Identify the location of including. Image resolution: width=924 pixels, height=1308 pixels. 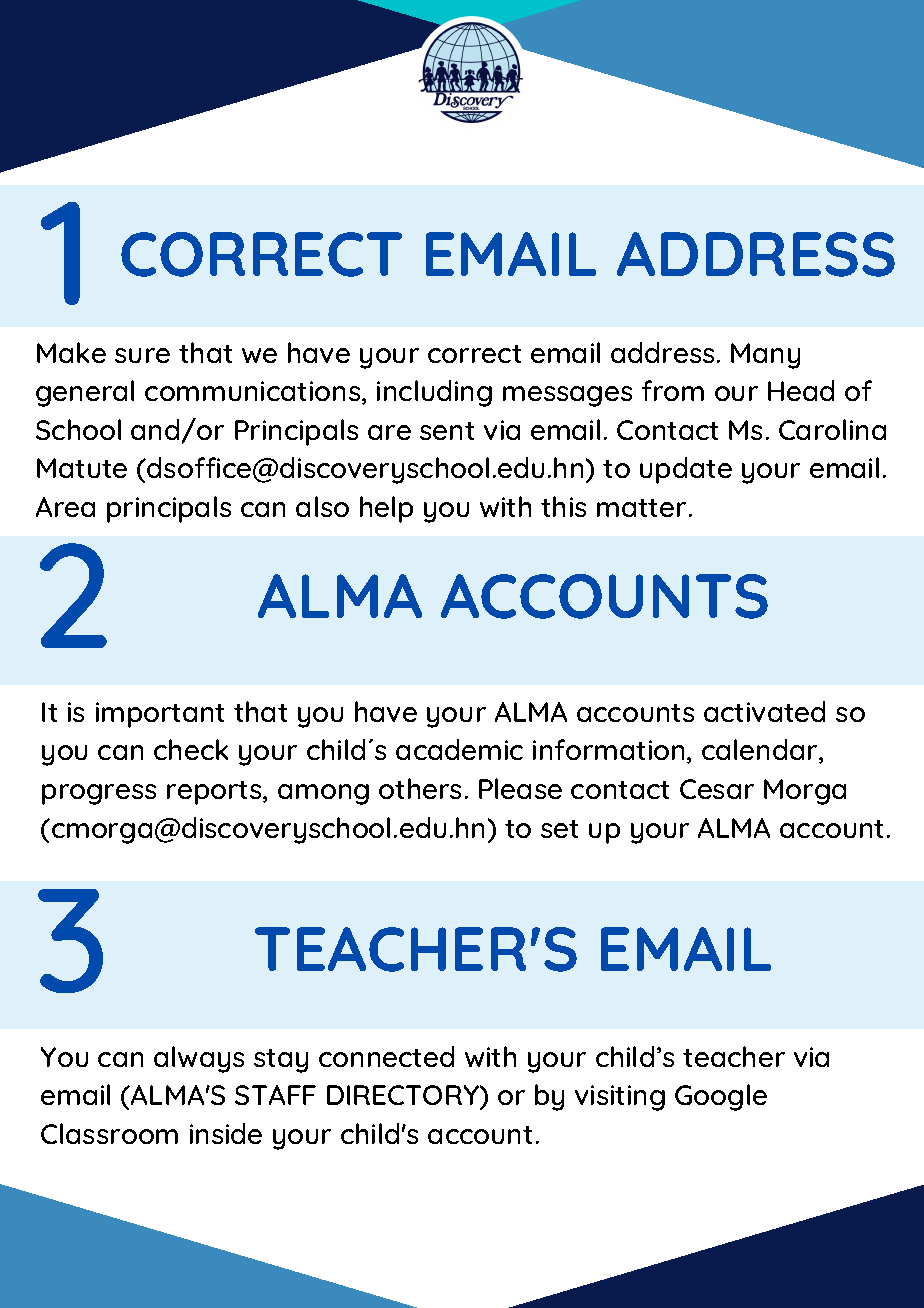
(434, 393).
